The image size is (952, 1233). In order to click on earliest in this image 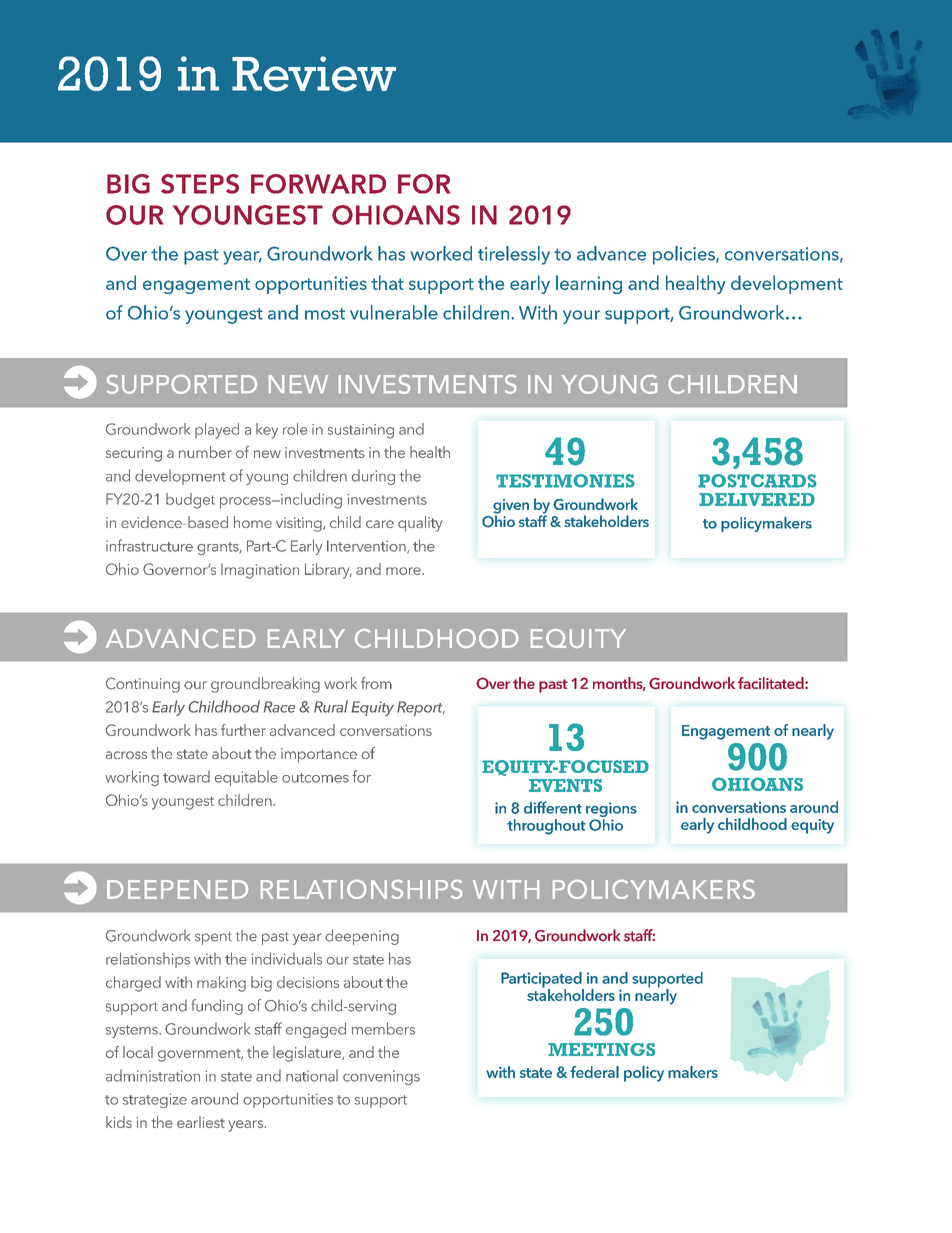, I will do `click(201, 1122)`.
